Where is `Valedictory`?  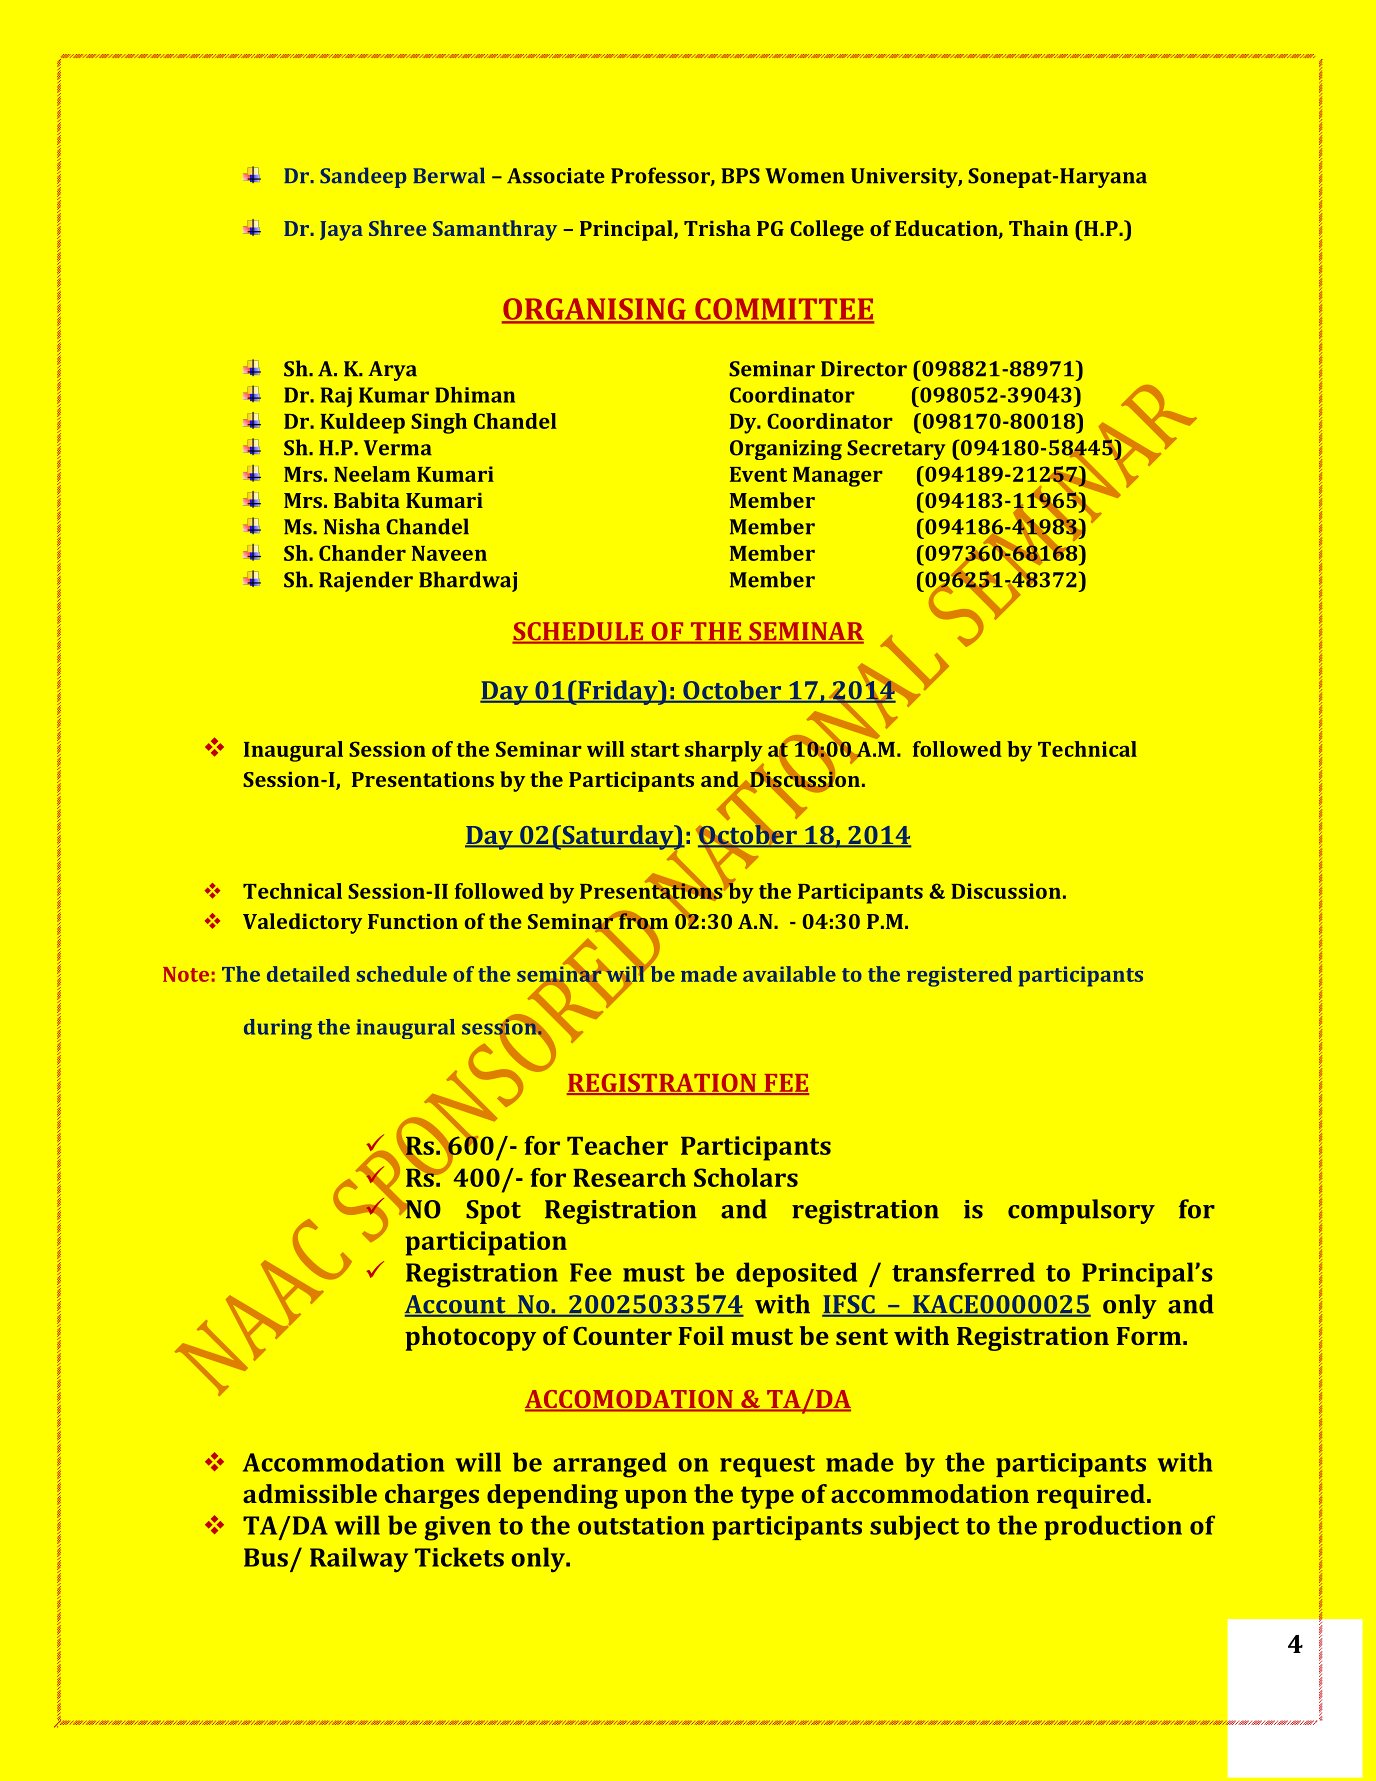 Valedictory is located at coordinates (302, 923).
